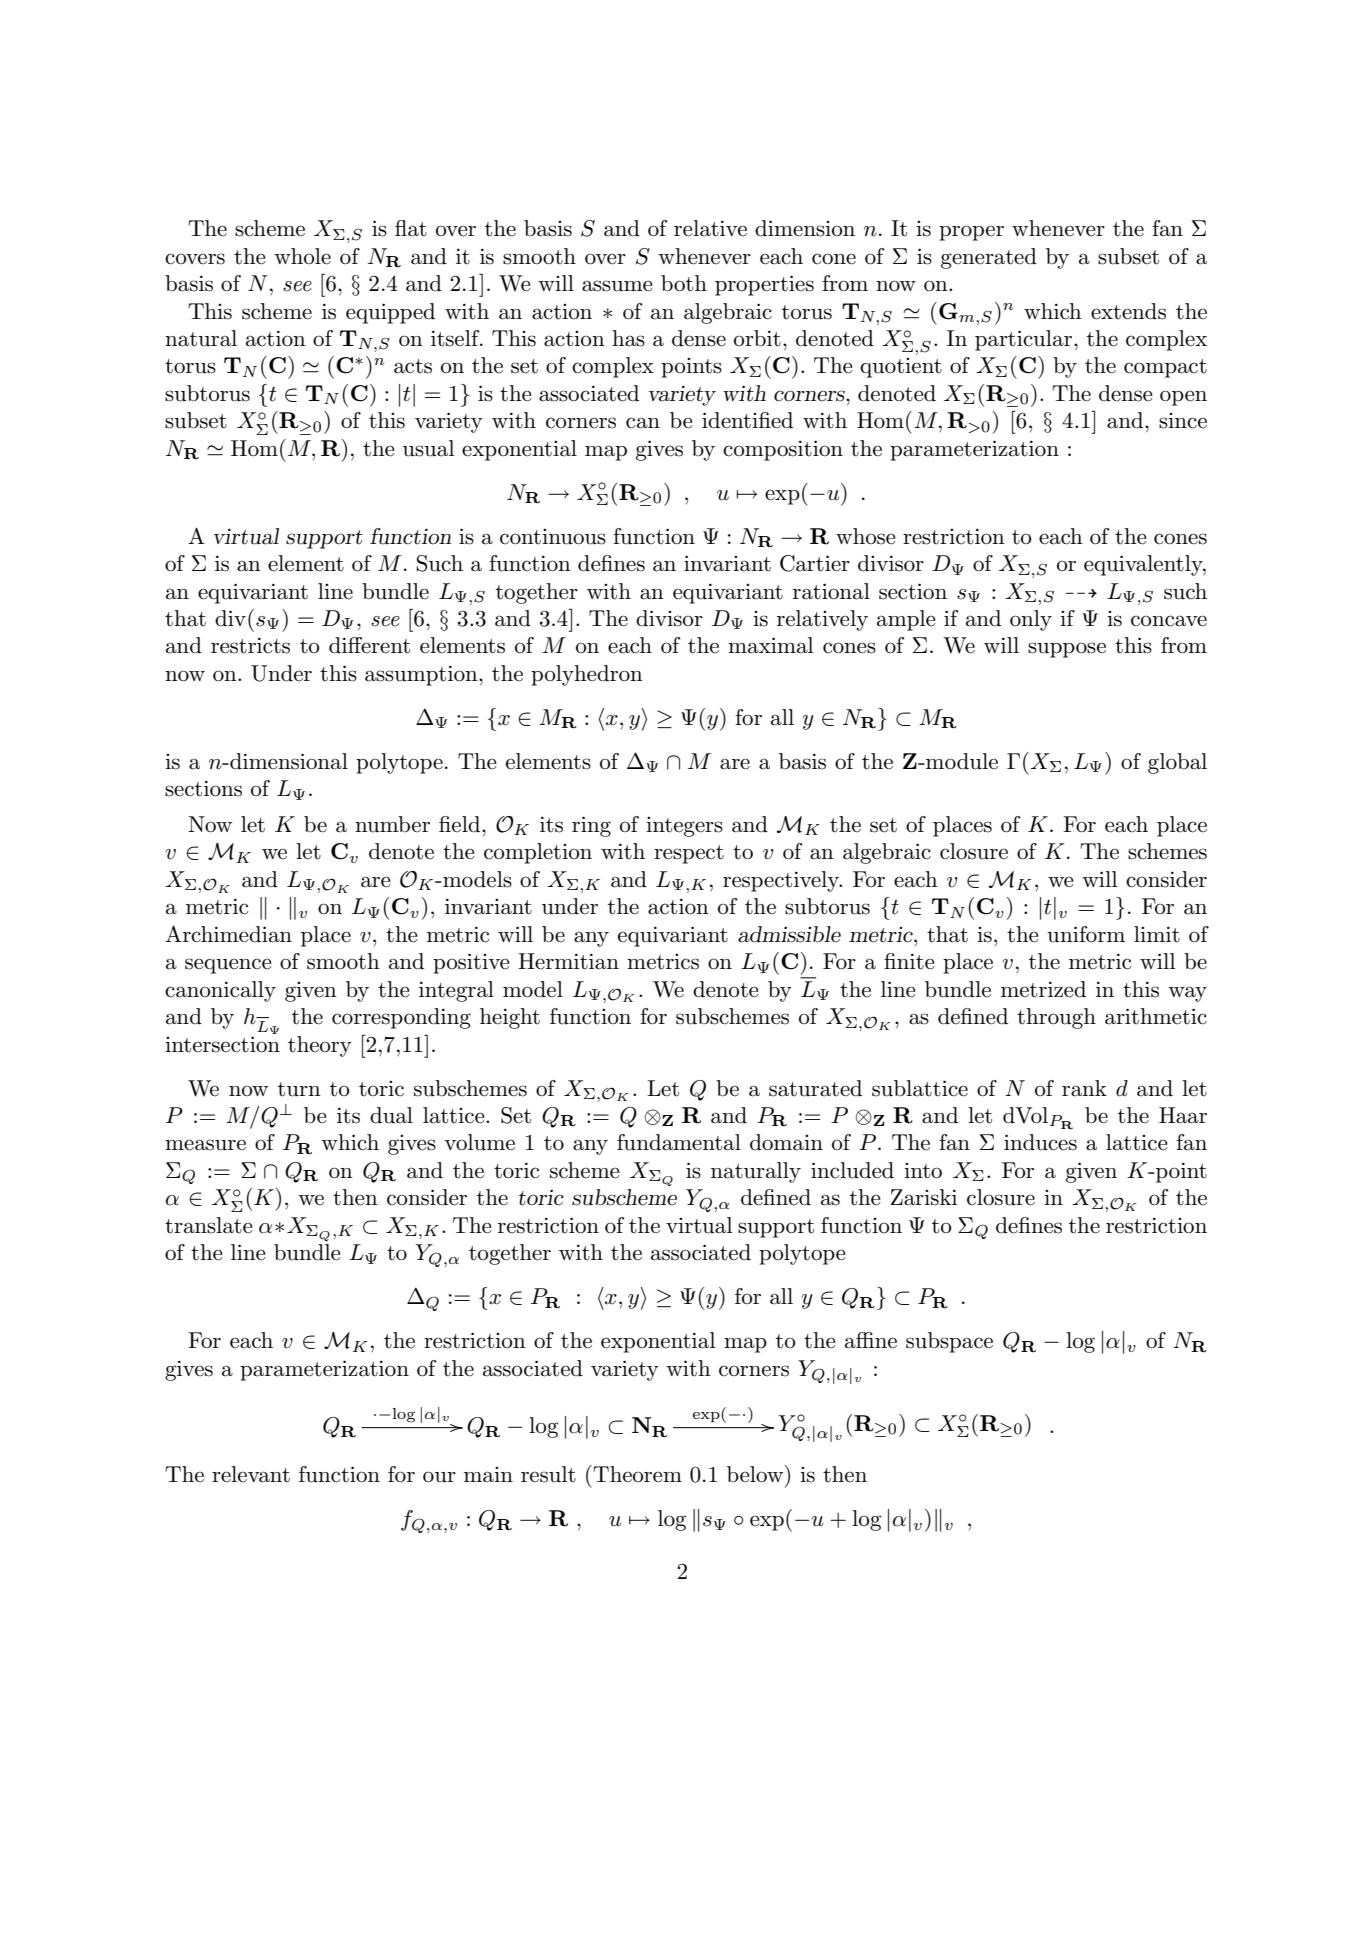  What do you see at coordinates (989, 258) in the page?
I see `generated` at bounding box center [989, 258].
